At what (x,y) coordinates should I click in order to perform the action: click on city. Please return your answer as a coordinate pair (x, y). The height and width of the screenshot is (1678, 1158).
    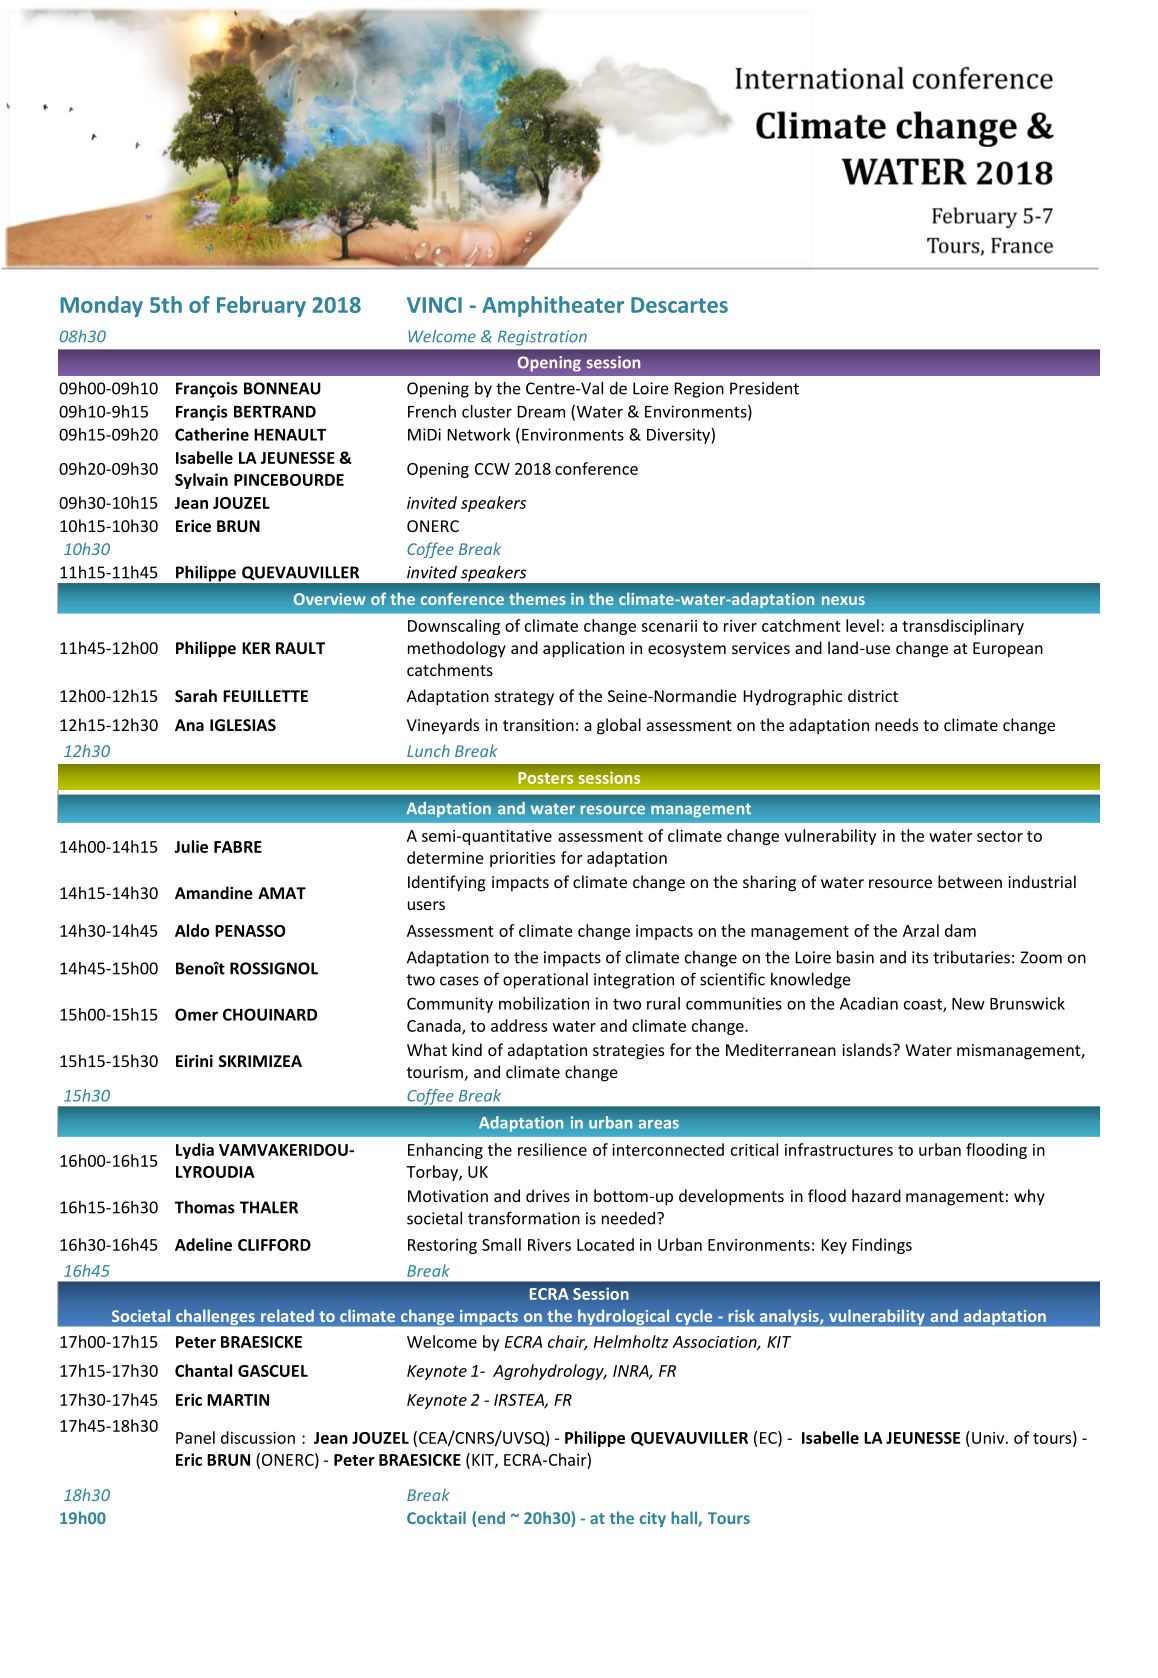
    Looking at the image, I should click on (653, 1519).
